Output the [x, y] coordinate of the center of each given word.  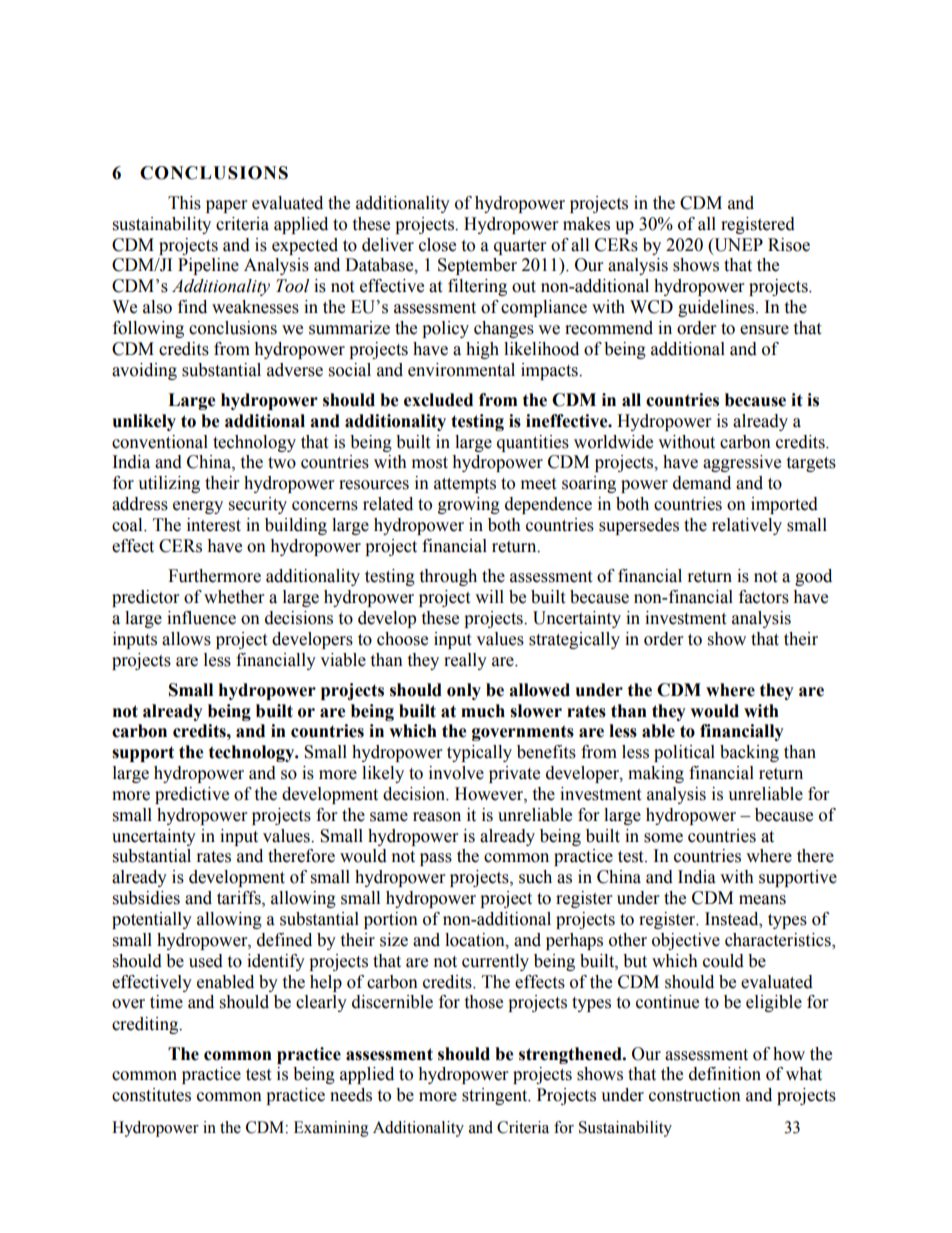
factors [764, 597]
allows [186, 639]
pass [436, 859]
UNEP [737, 245]
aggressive [742, 463]
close [437, 245]
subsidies [146, 898]
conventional [160, 442]
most [430, 463]
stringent [496, 1096]
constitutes [151, 1095]
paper [226, 206]
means [762, 900]
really [465, 661]
